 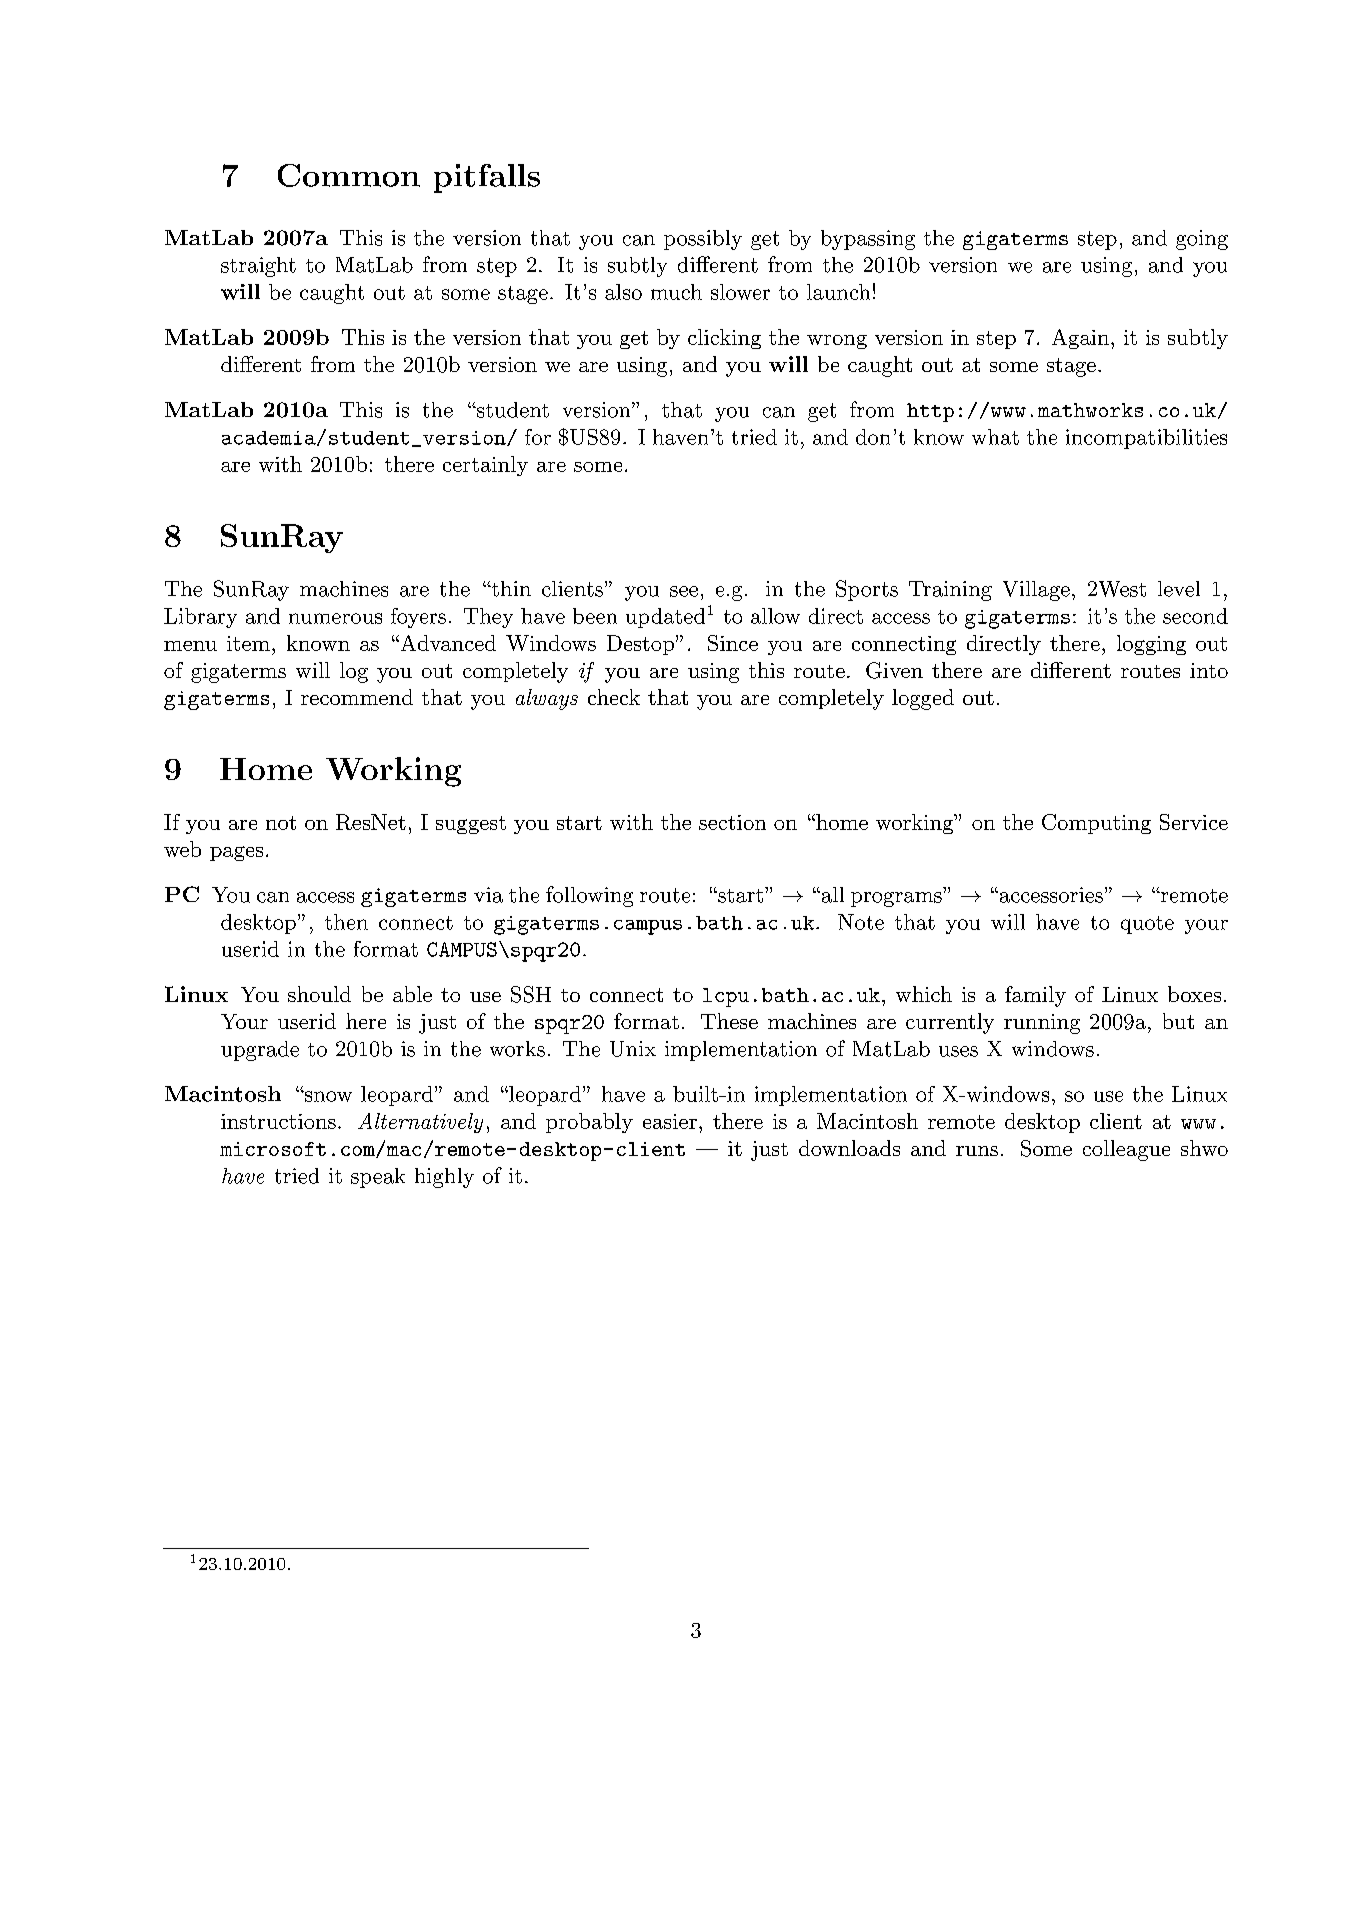 I want to click on see, so click(x=684, y=591).
